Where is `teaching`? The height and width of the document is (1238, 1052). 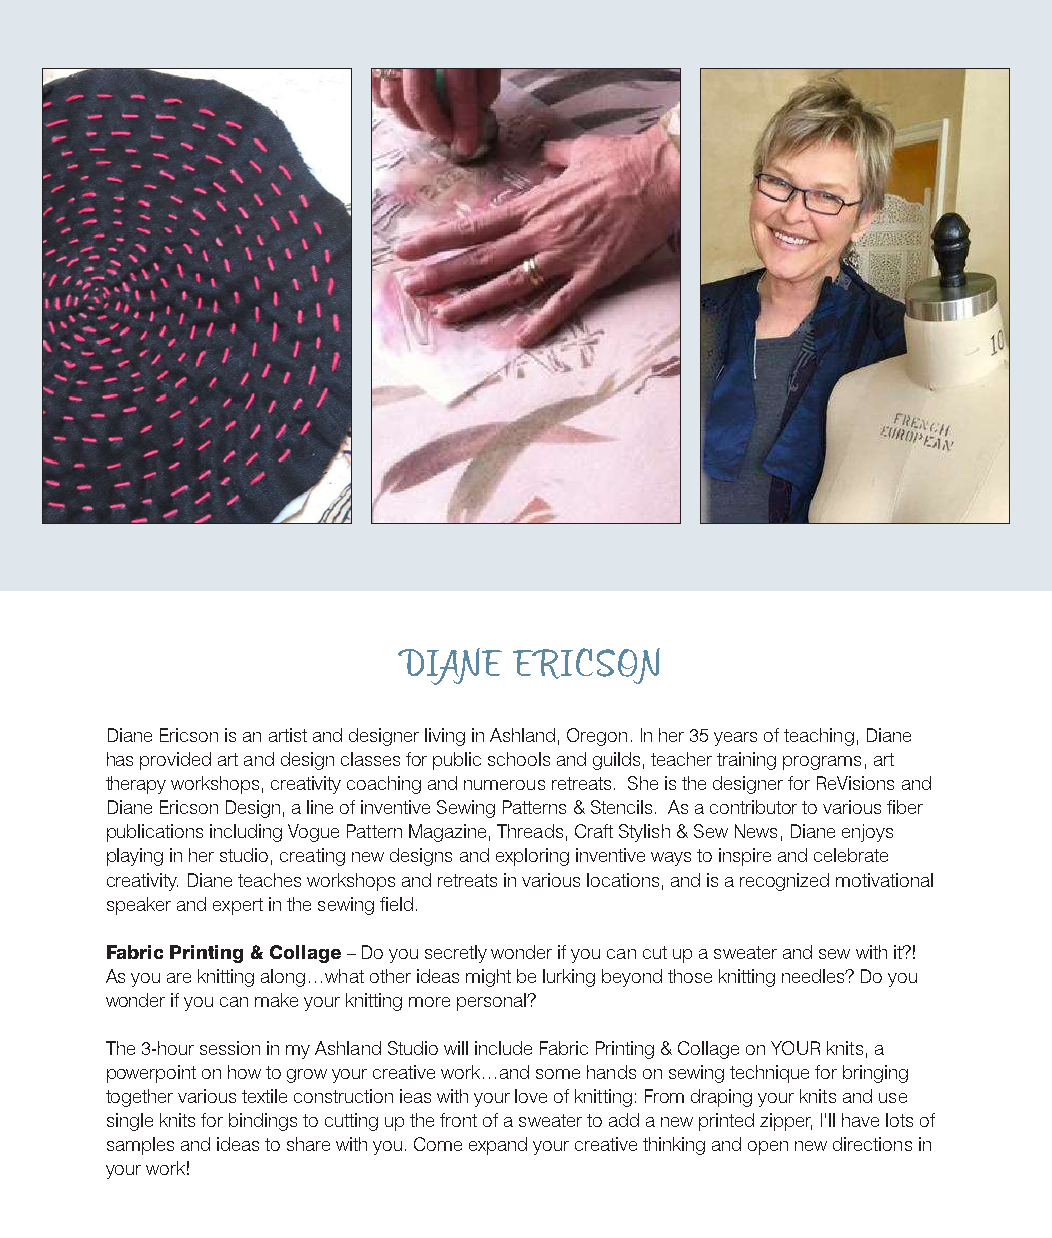 teaching is located at coordinates (819, 737).
